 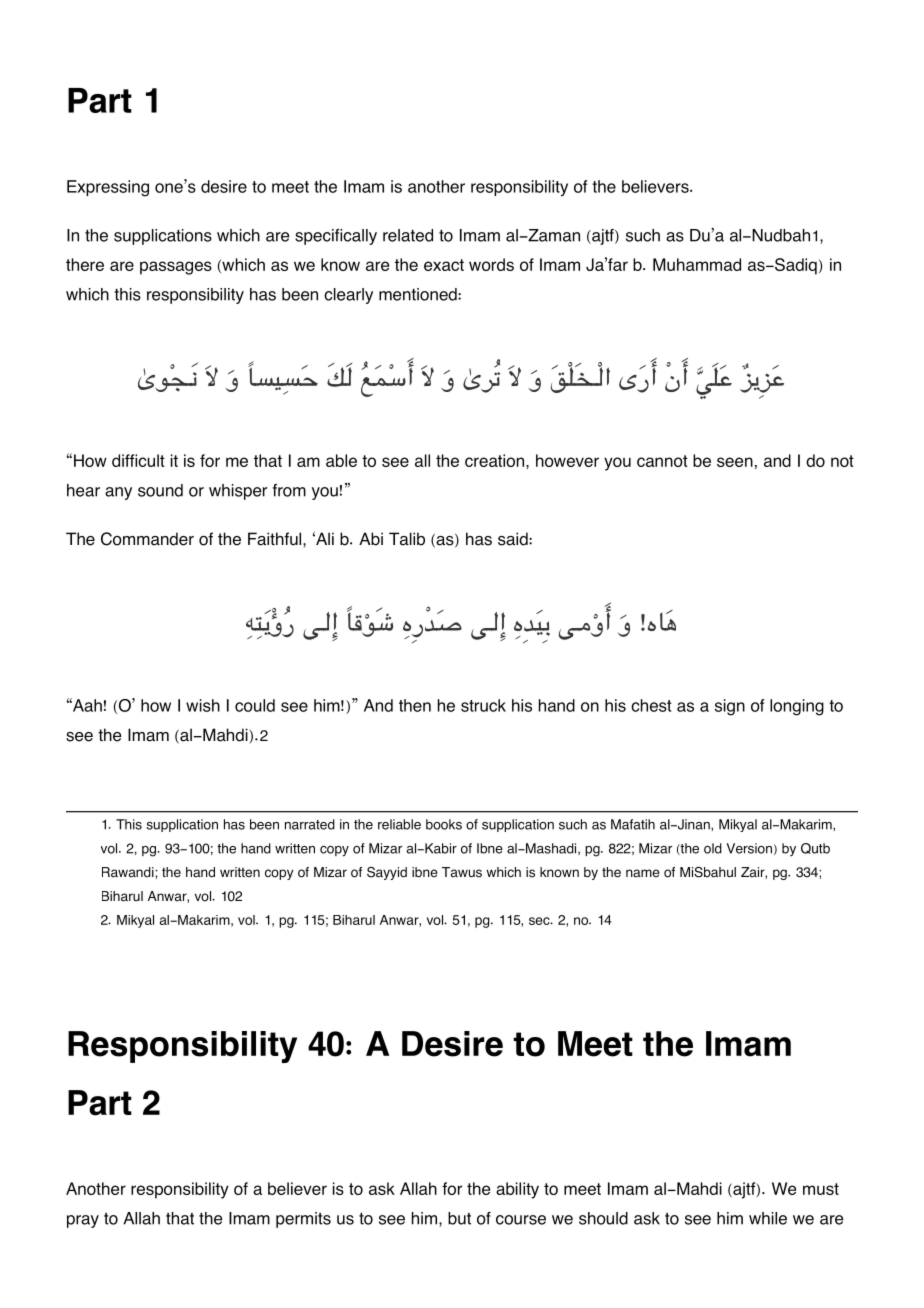 What do you see at coordinates (147, 539) in the page?
I see `Commander` at bounding box center [147, 539].
